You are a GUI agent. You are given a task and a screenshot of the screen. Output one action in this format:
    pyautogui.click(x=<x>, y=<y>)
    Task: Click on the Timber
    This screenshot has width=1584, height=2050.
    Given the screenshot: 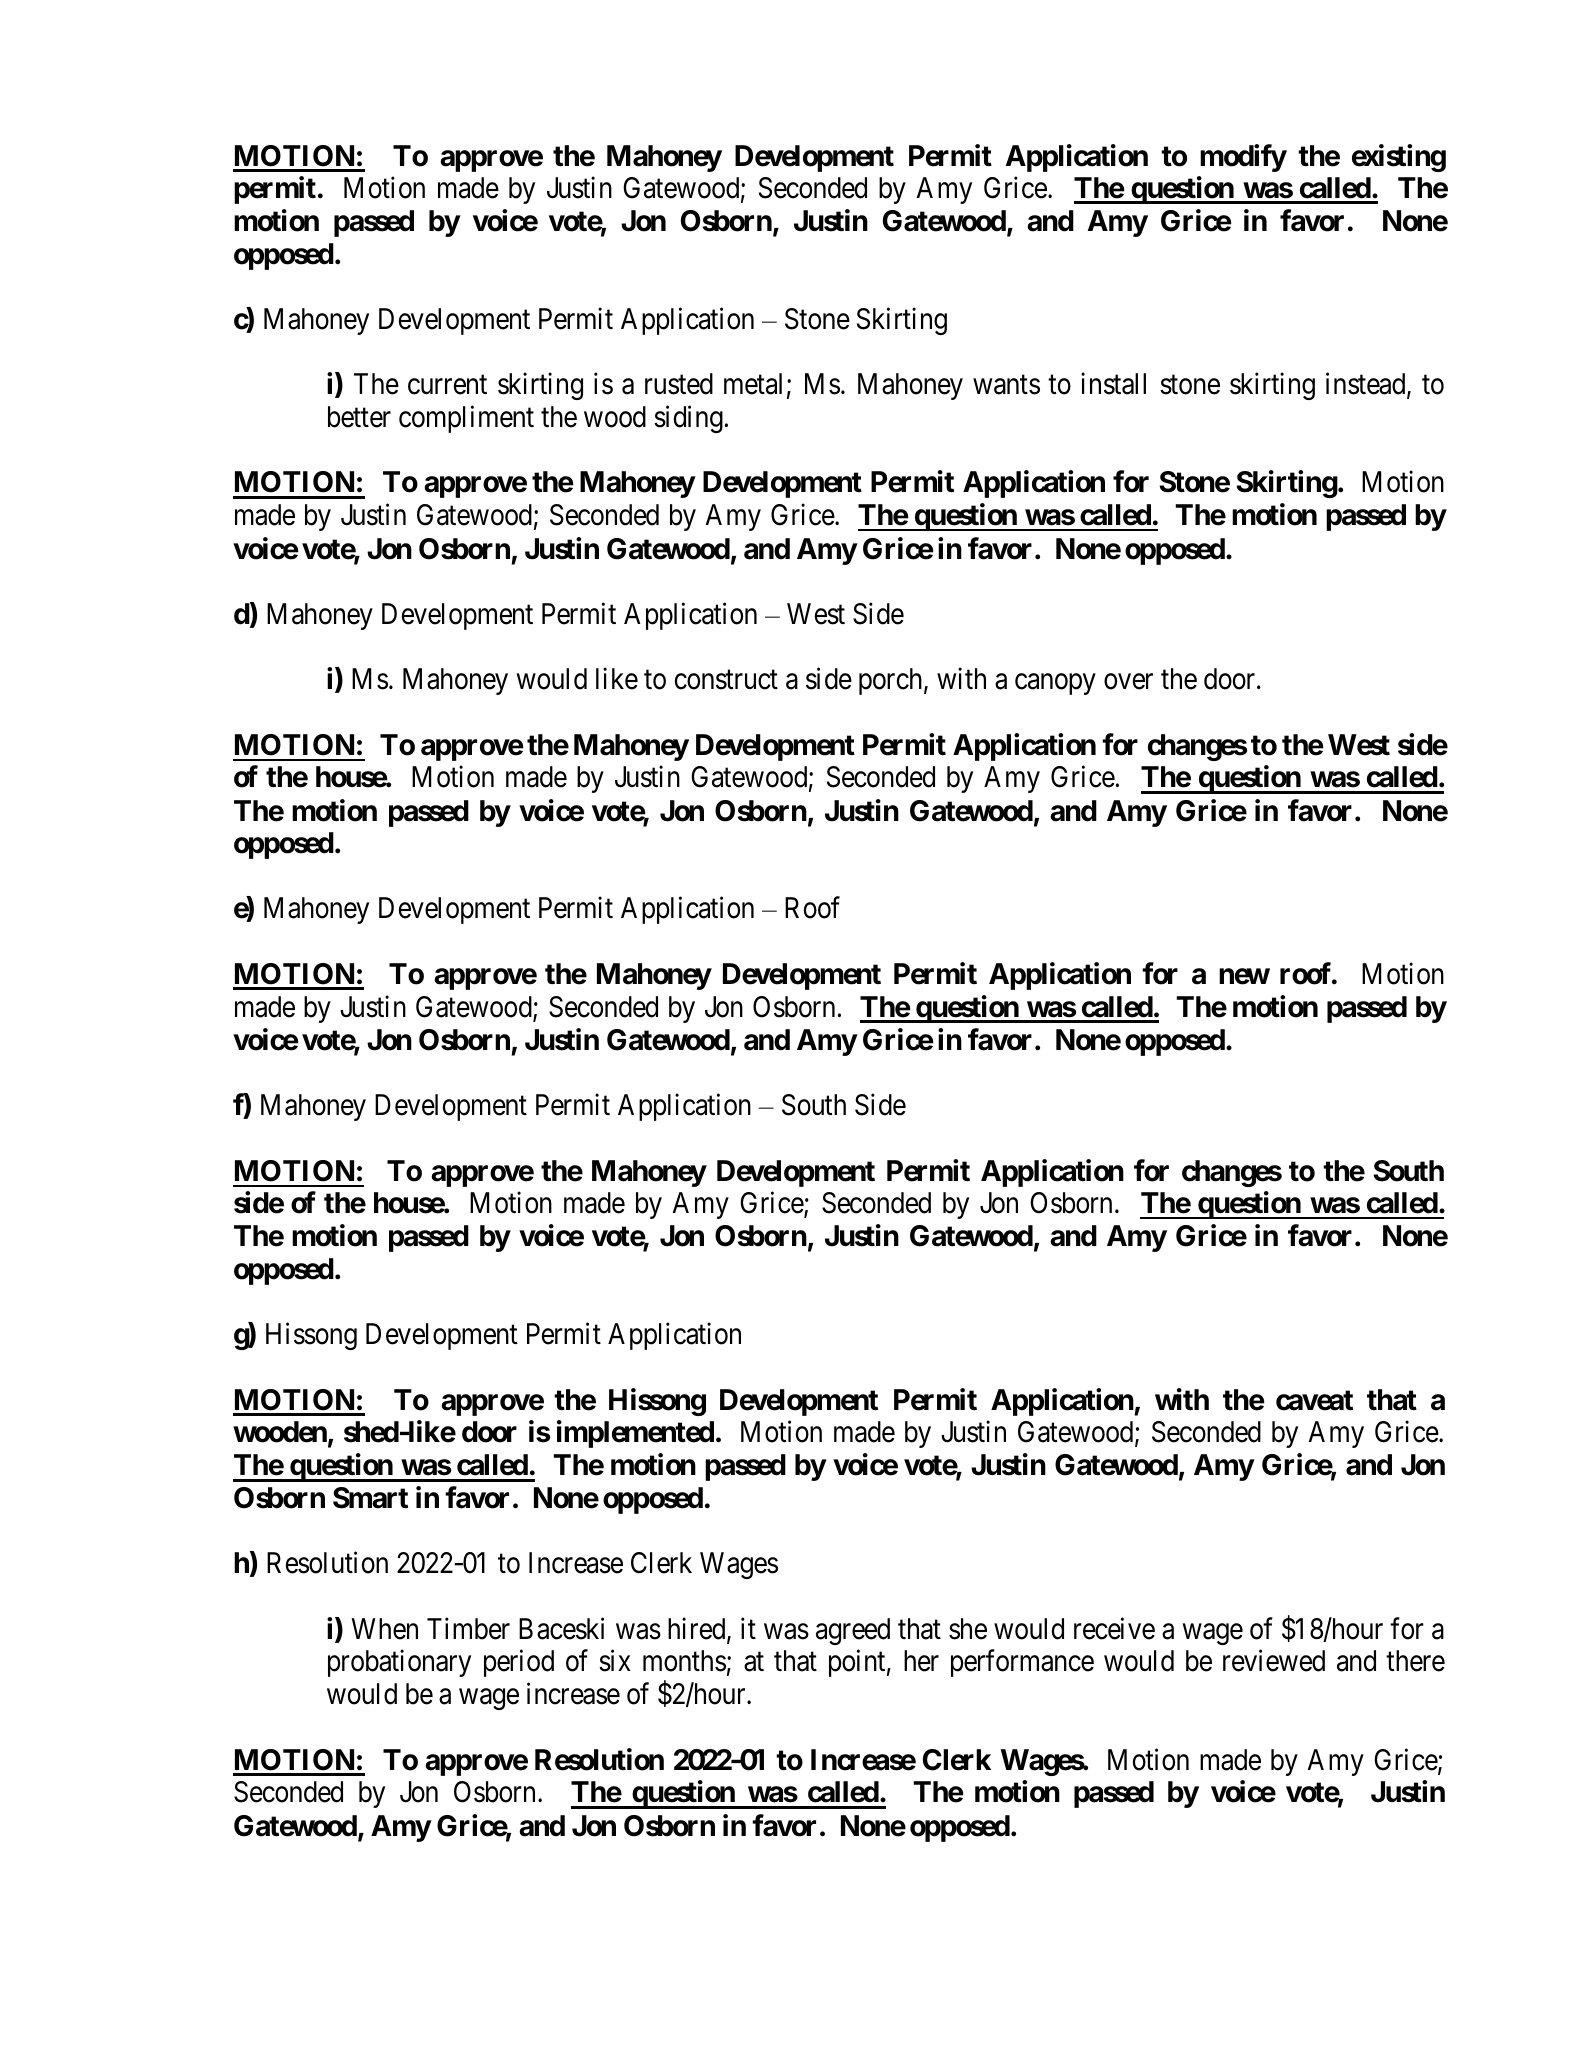 What is the action you would take?
    pyautogui.click(x=468, y=1628)
